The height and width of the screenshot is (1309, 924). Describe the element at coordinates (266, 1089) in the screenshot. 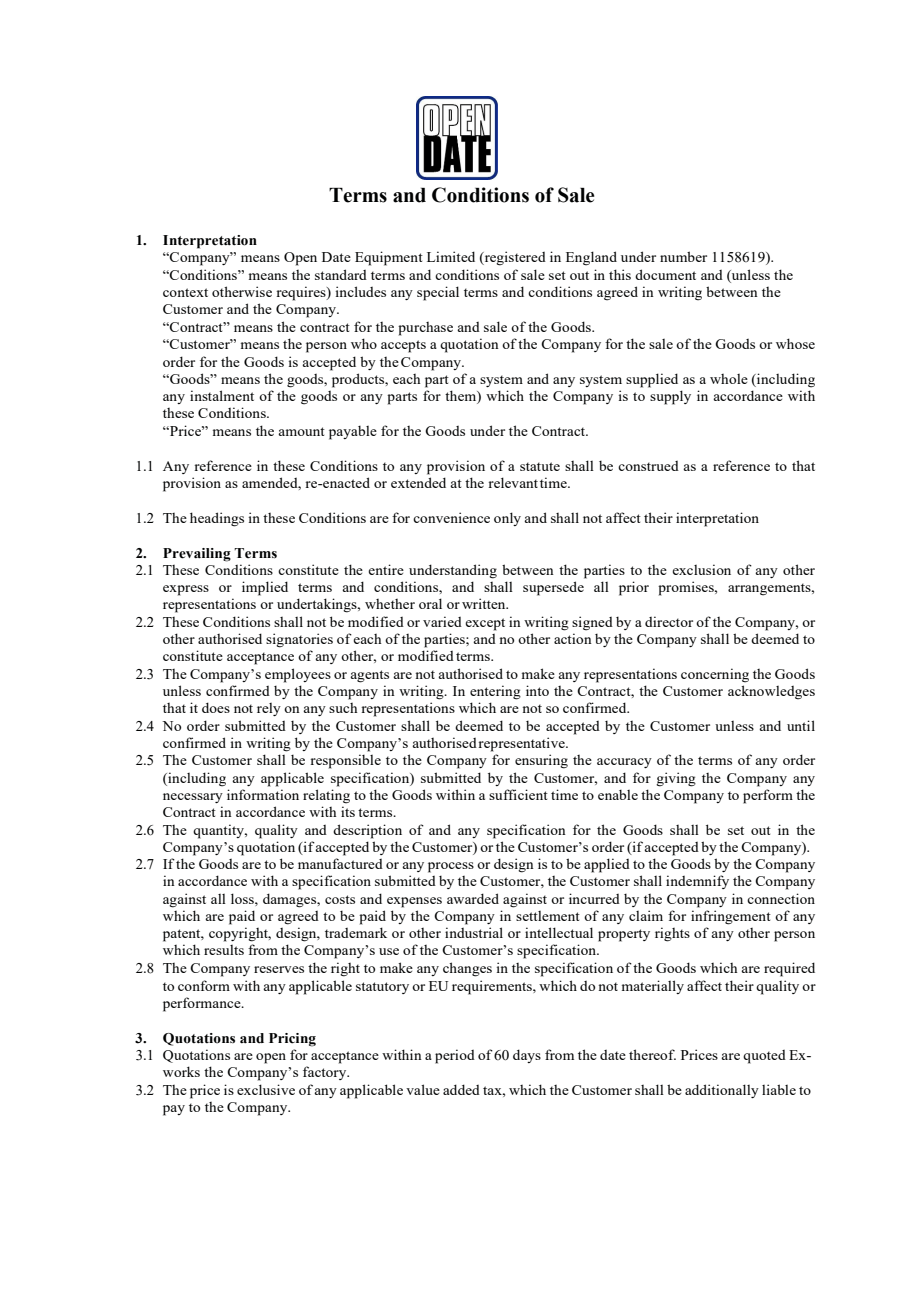

I see `exclusive` at that location.
